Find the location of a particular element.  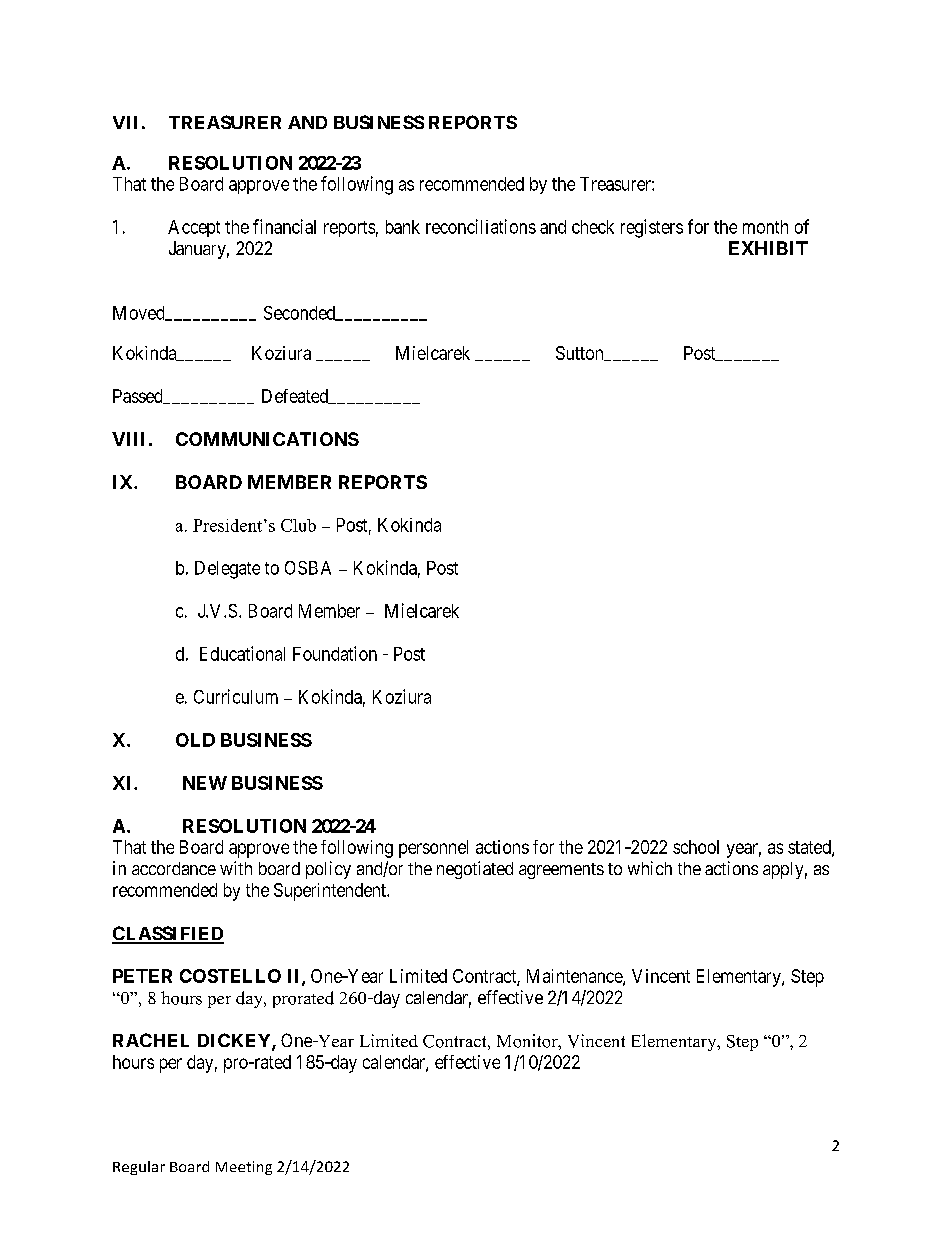

Foundation is located at coordinates (335, 653).
